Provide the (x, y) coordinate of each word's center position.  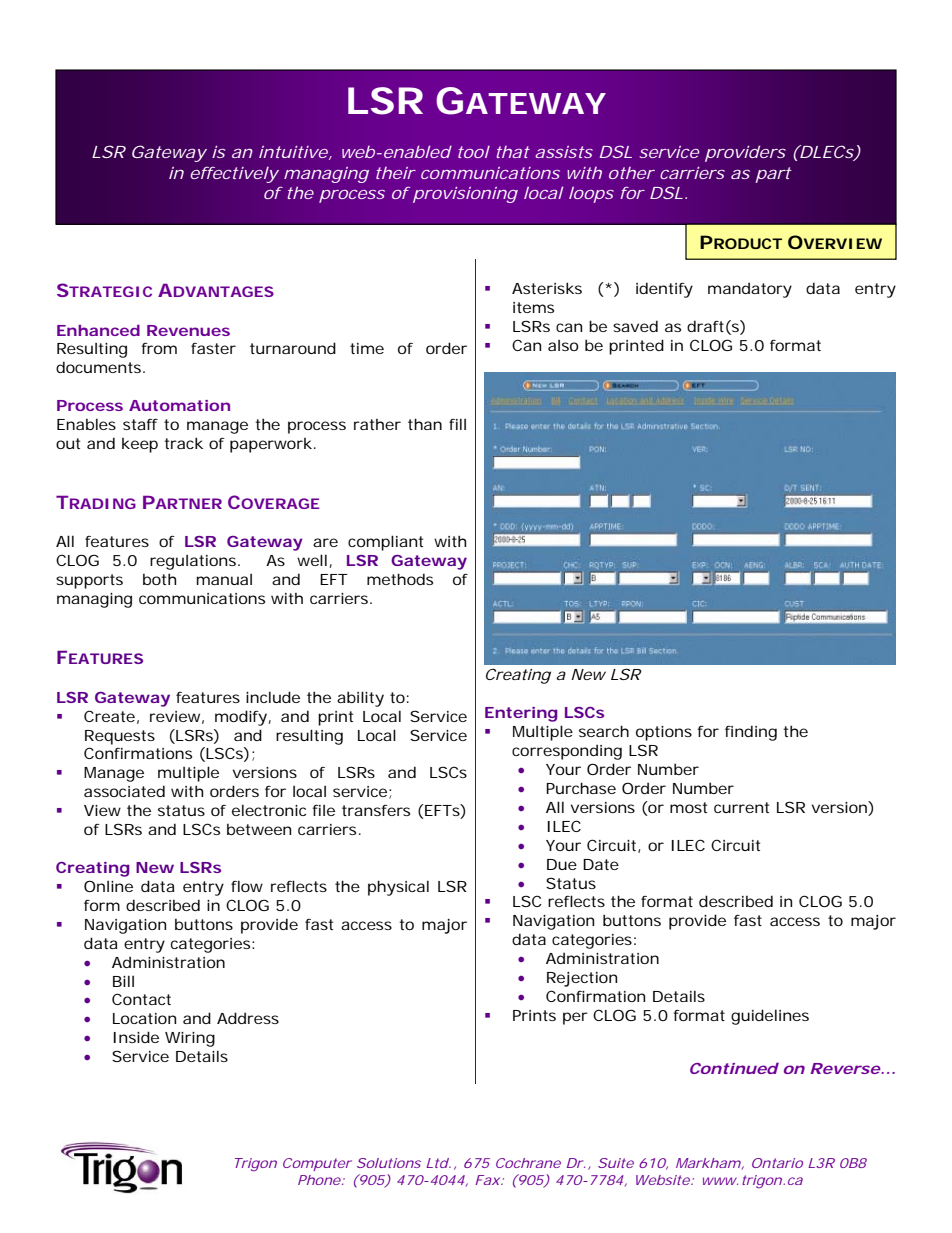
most (688, 807)
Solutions (389, 1163)
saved (635, 326)
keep (140, 445)
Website (663, 1180)
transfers (376, 810)
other (632, 173)
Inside (136, 1037)
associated (124, 791)
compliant (385, 543)
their (396, 173)
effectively (235, 174)
